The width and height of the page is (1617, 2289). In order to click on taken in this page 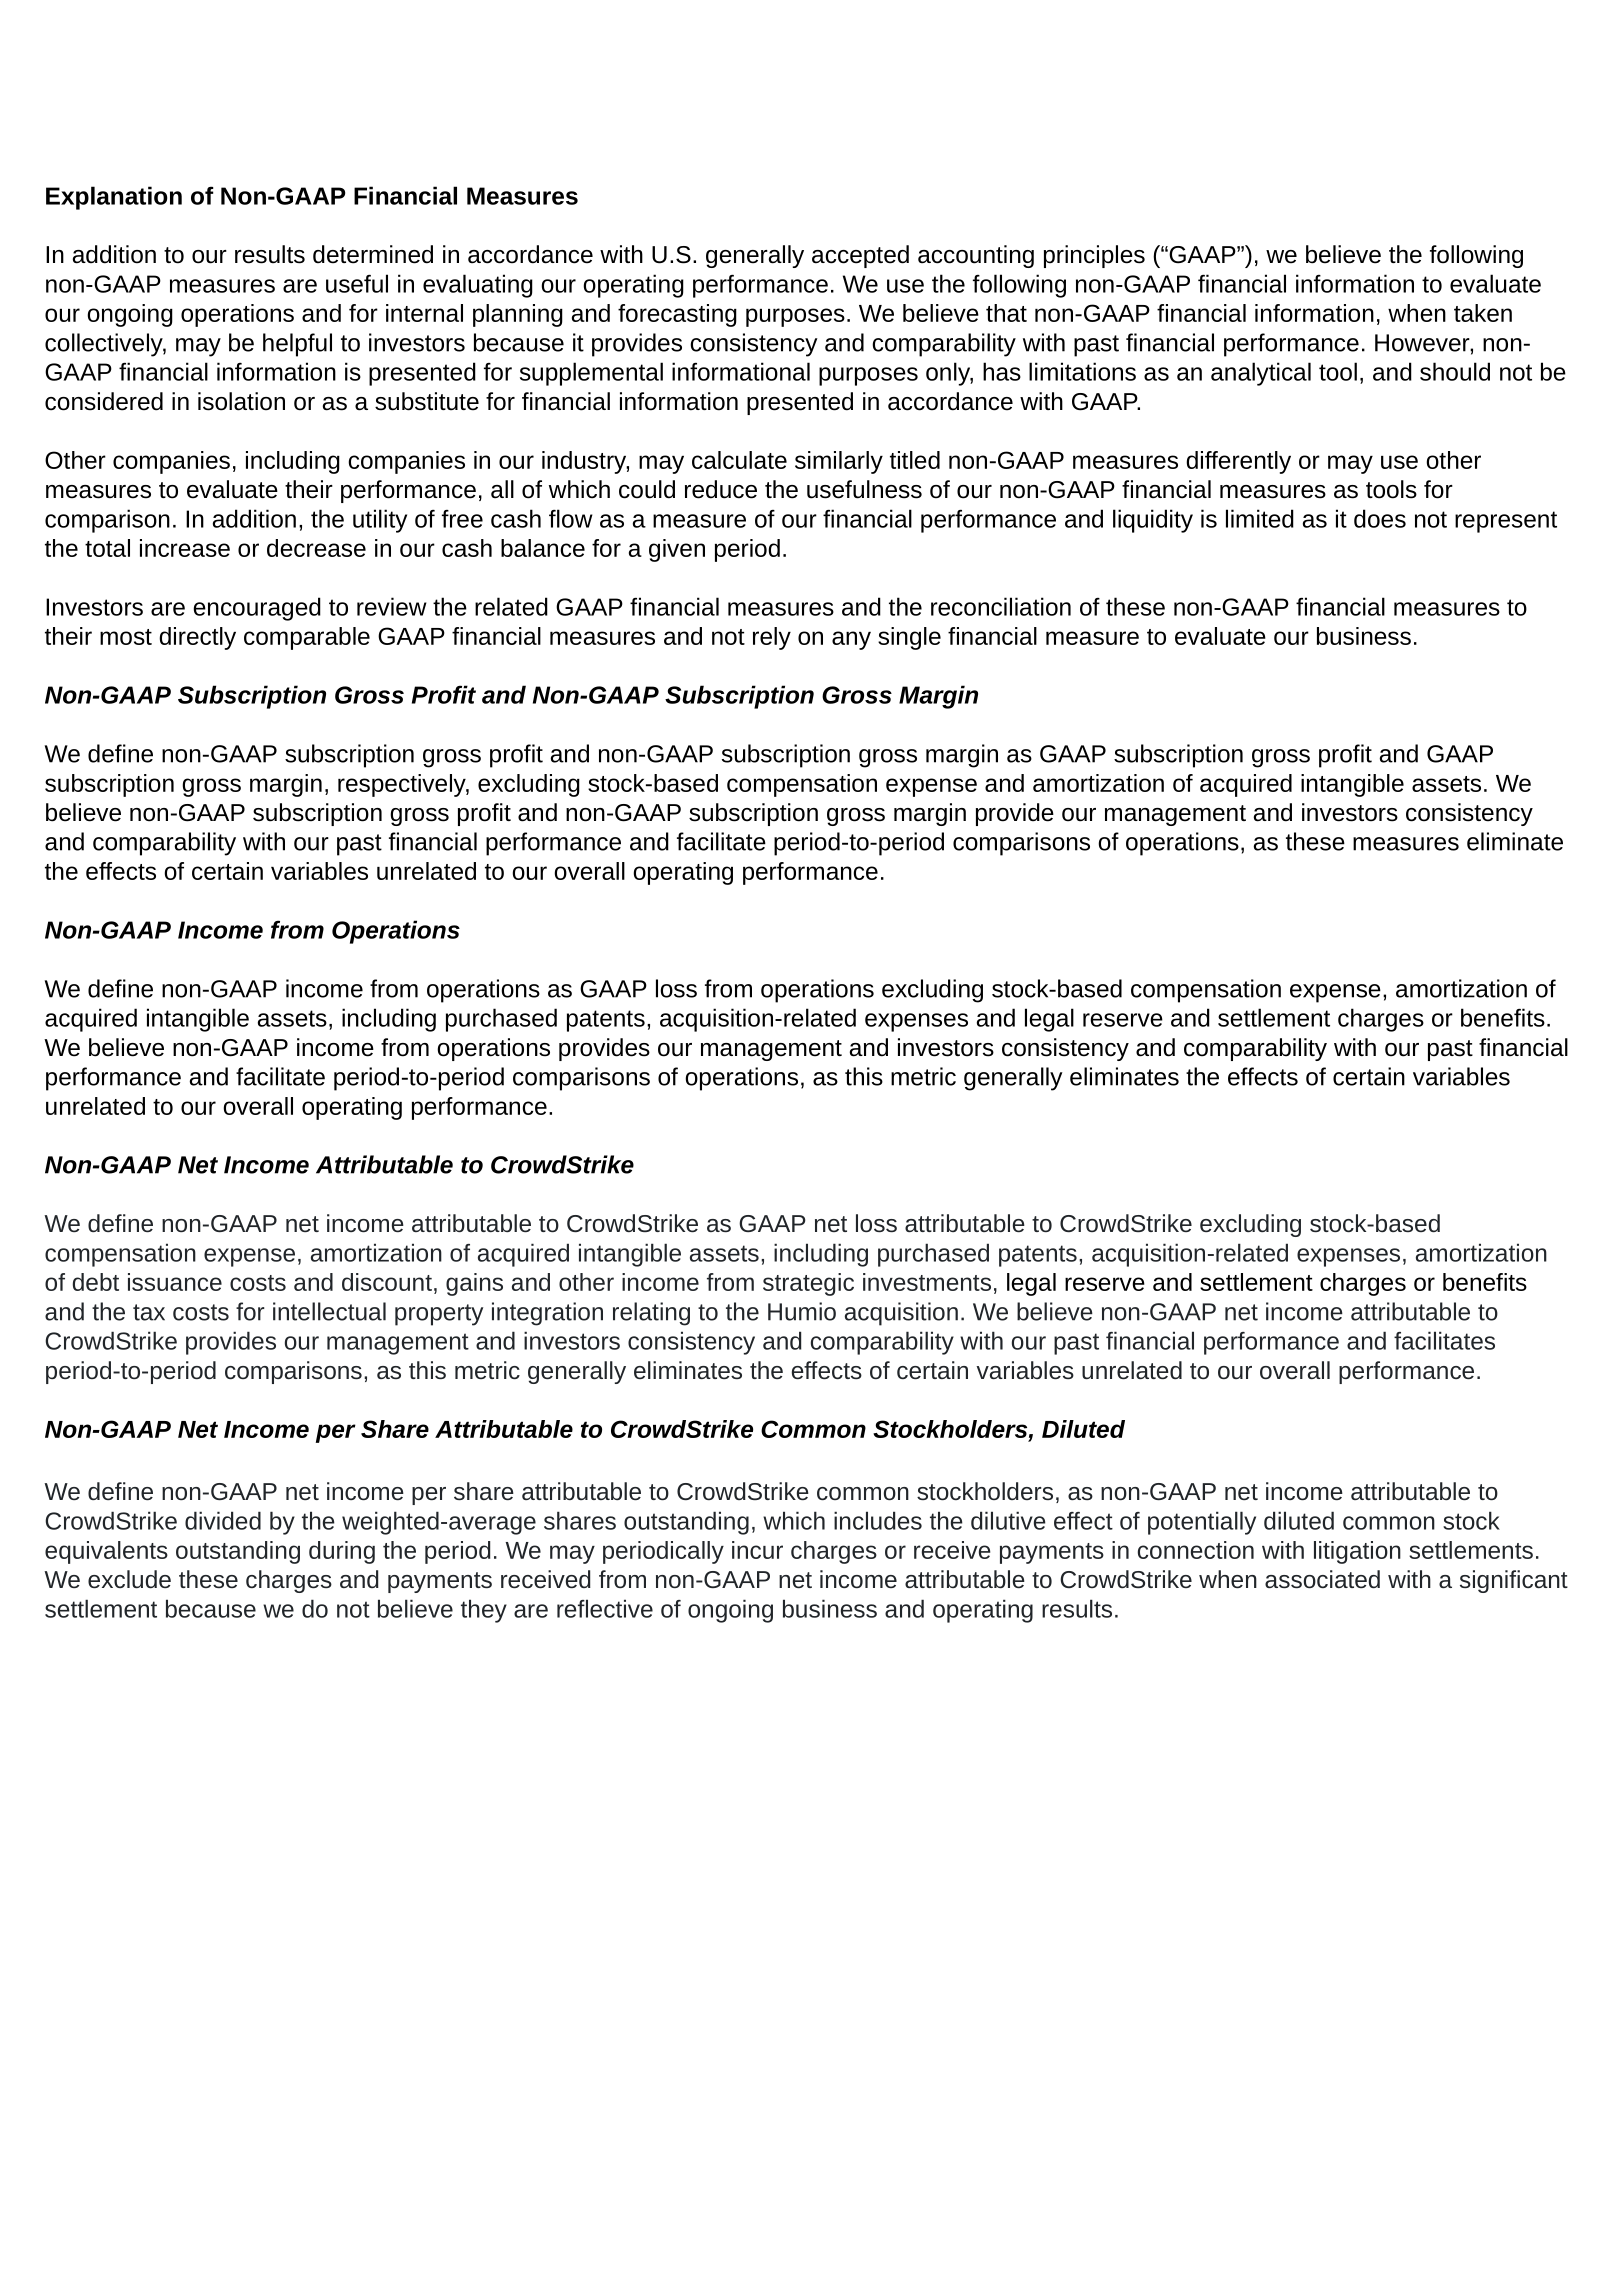, I will do `click(1483, 313)`.
